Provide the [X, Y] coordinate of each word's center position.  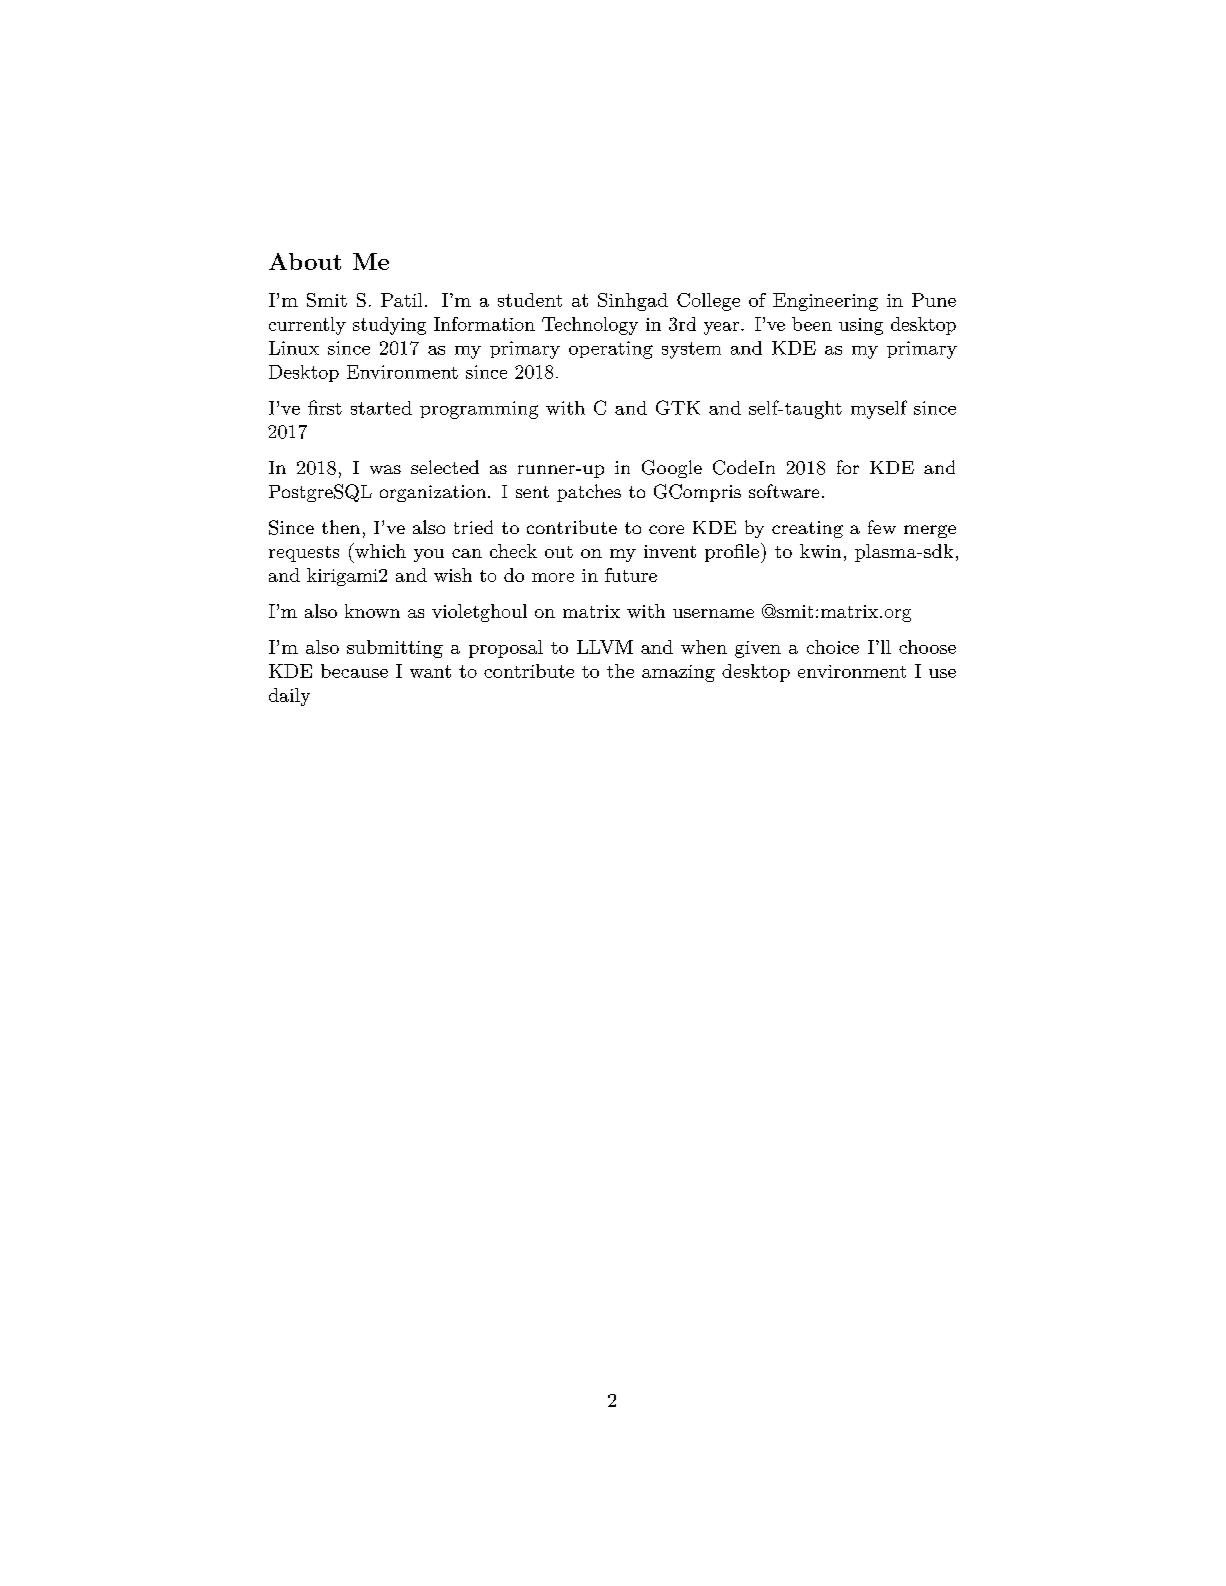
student [530, 300]
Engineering [825, 302]
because [354, 671]
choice [833, 647]
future [631, 575]
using [861, 326]
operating [611, 350]
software [784, 491]
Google [672, 469]
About [305, 261]
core [666, 529]
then [341, 527]
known [372, 611]
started [381, 408]
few [882, 527]
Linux [294, 348]
